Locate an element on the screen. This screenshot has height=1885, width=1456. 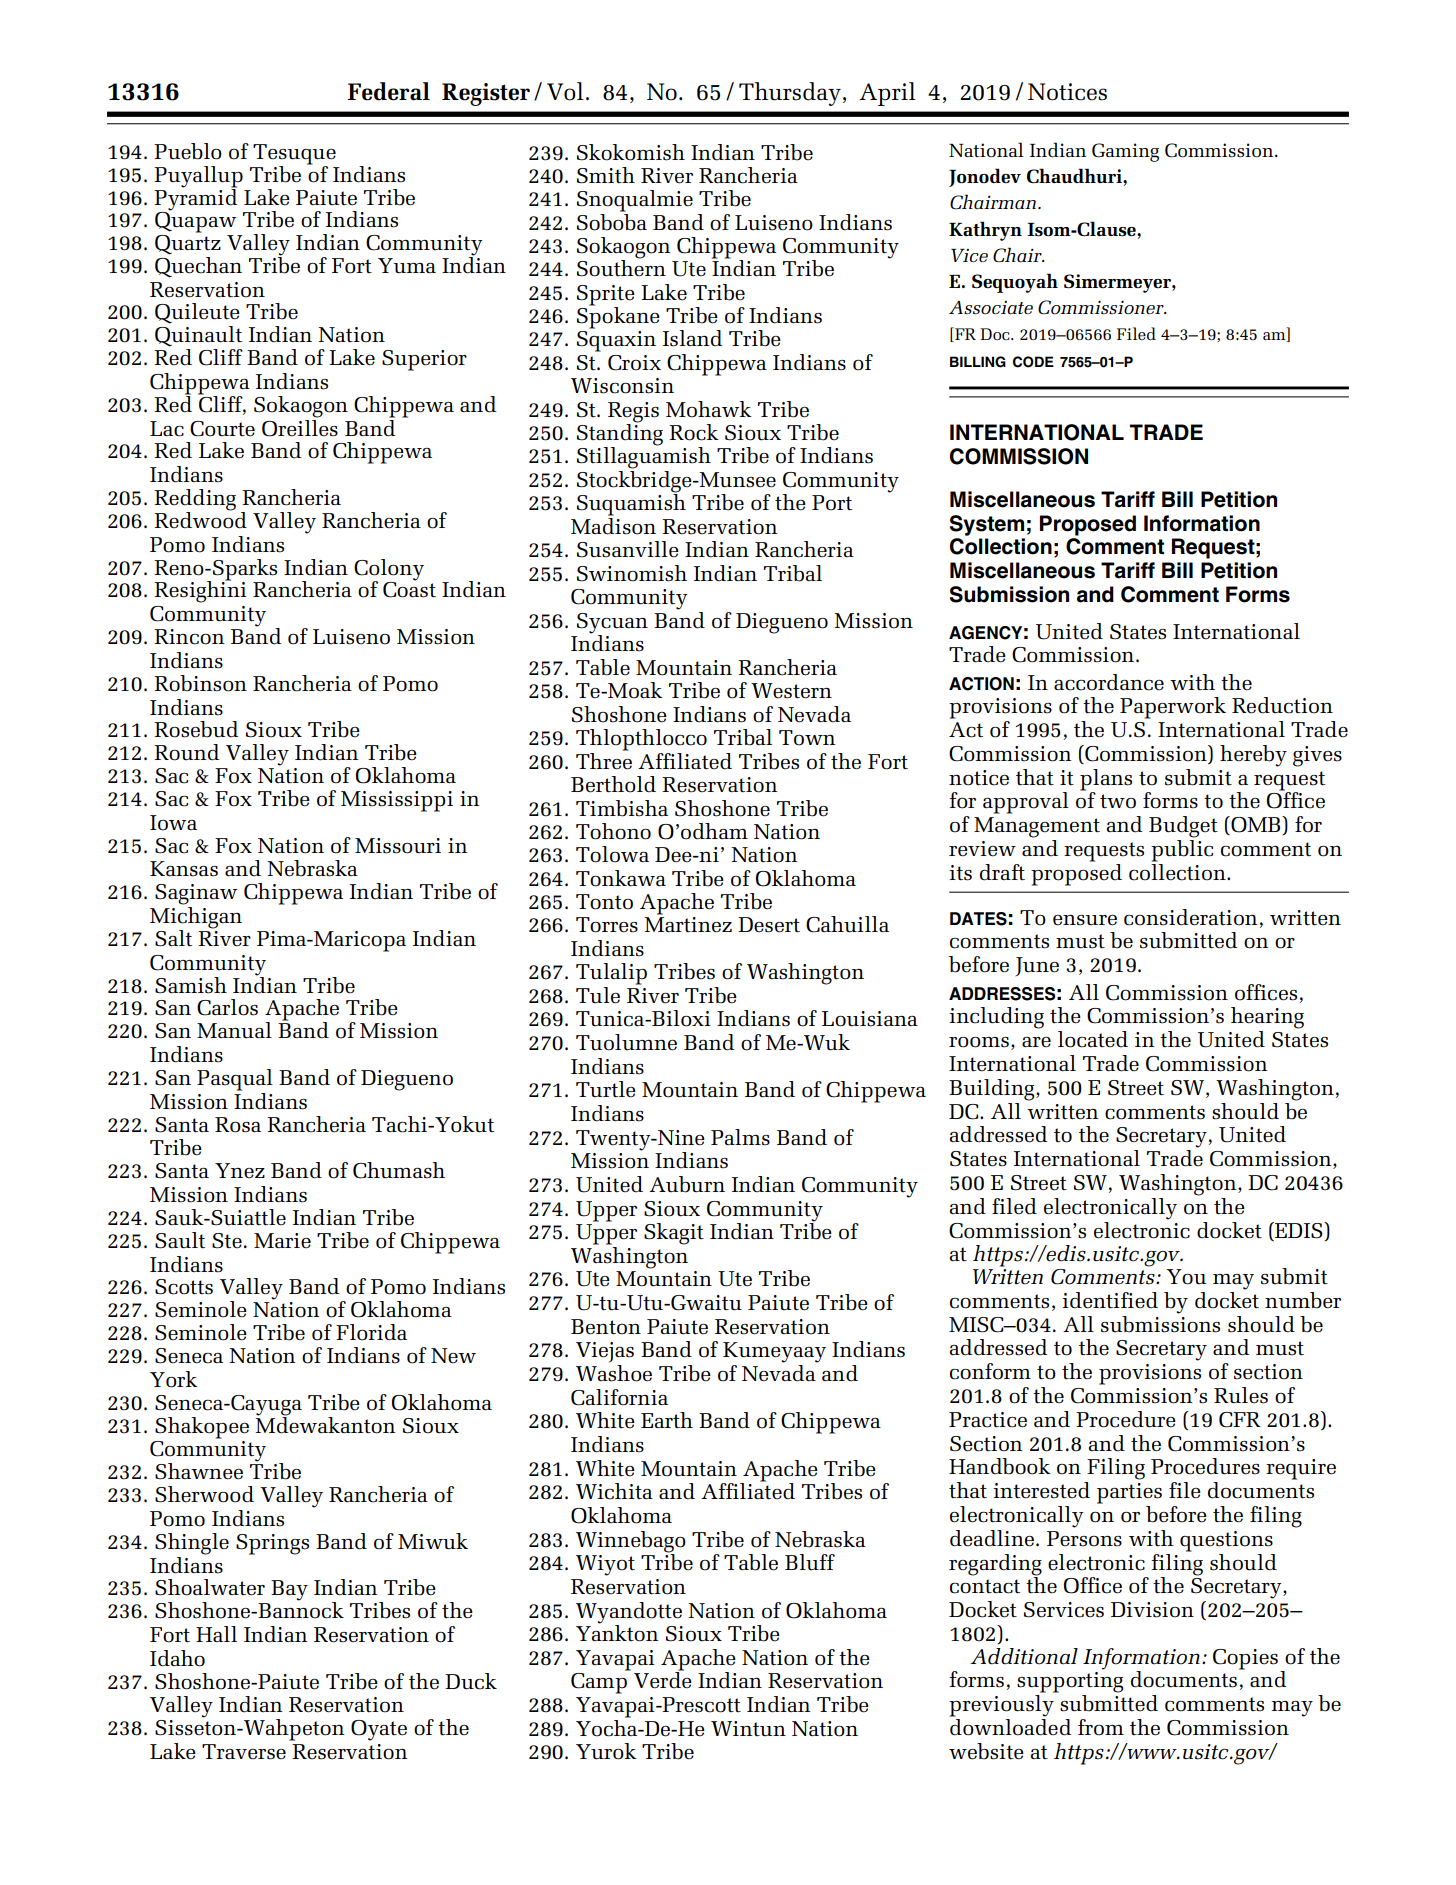
Verde is located at coordinates (663, 1679).
